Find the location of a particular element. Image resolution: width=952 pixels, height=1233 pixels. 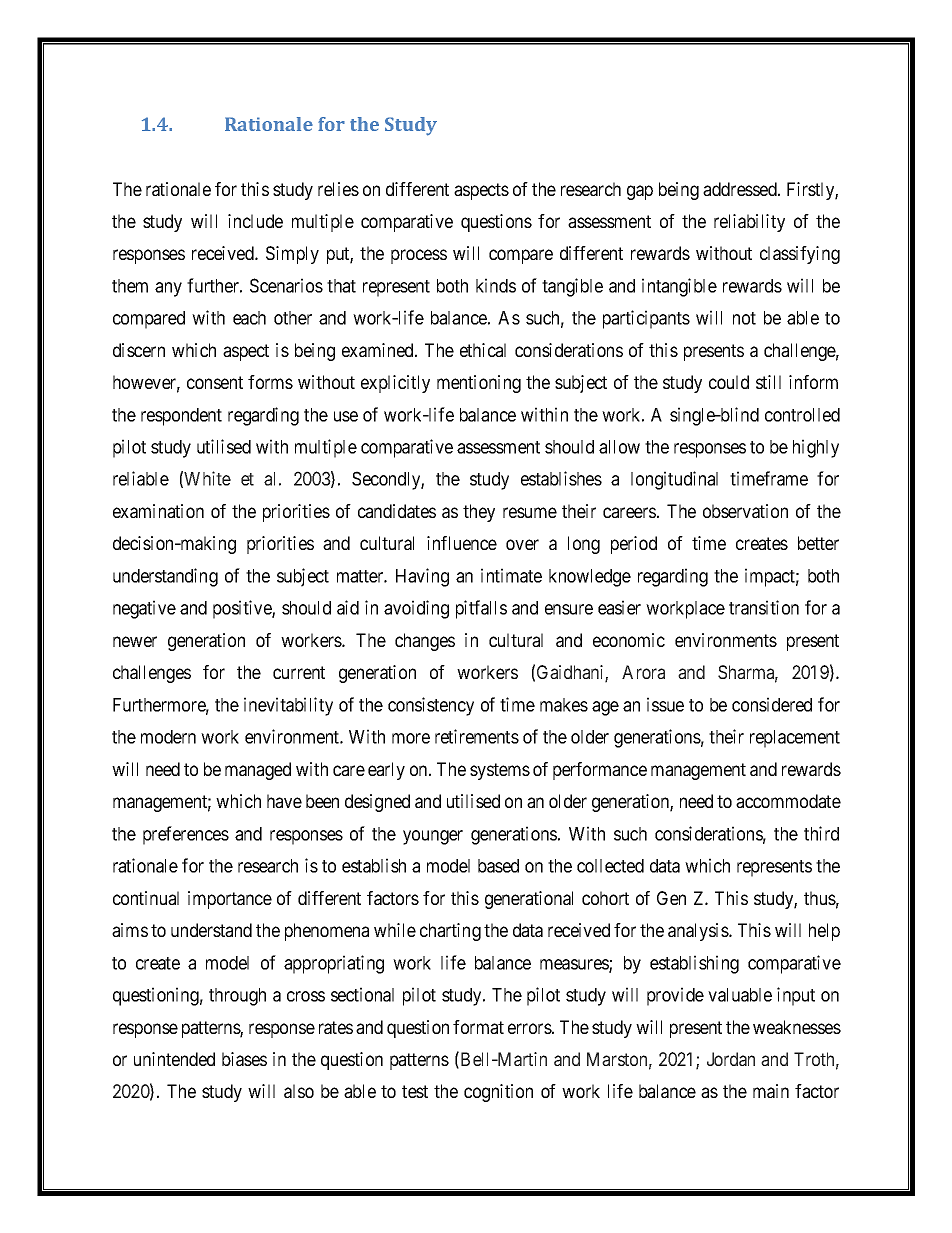

reliability is located at coordinates (749, 223).
